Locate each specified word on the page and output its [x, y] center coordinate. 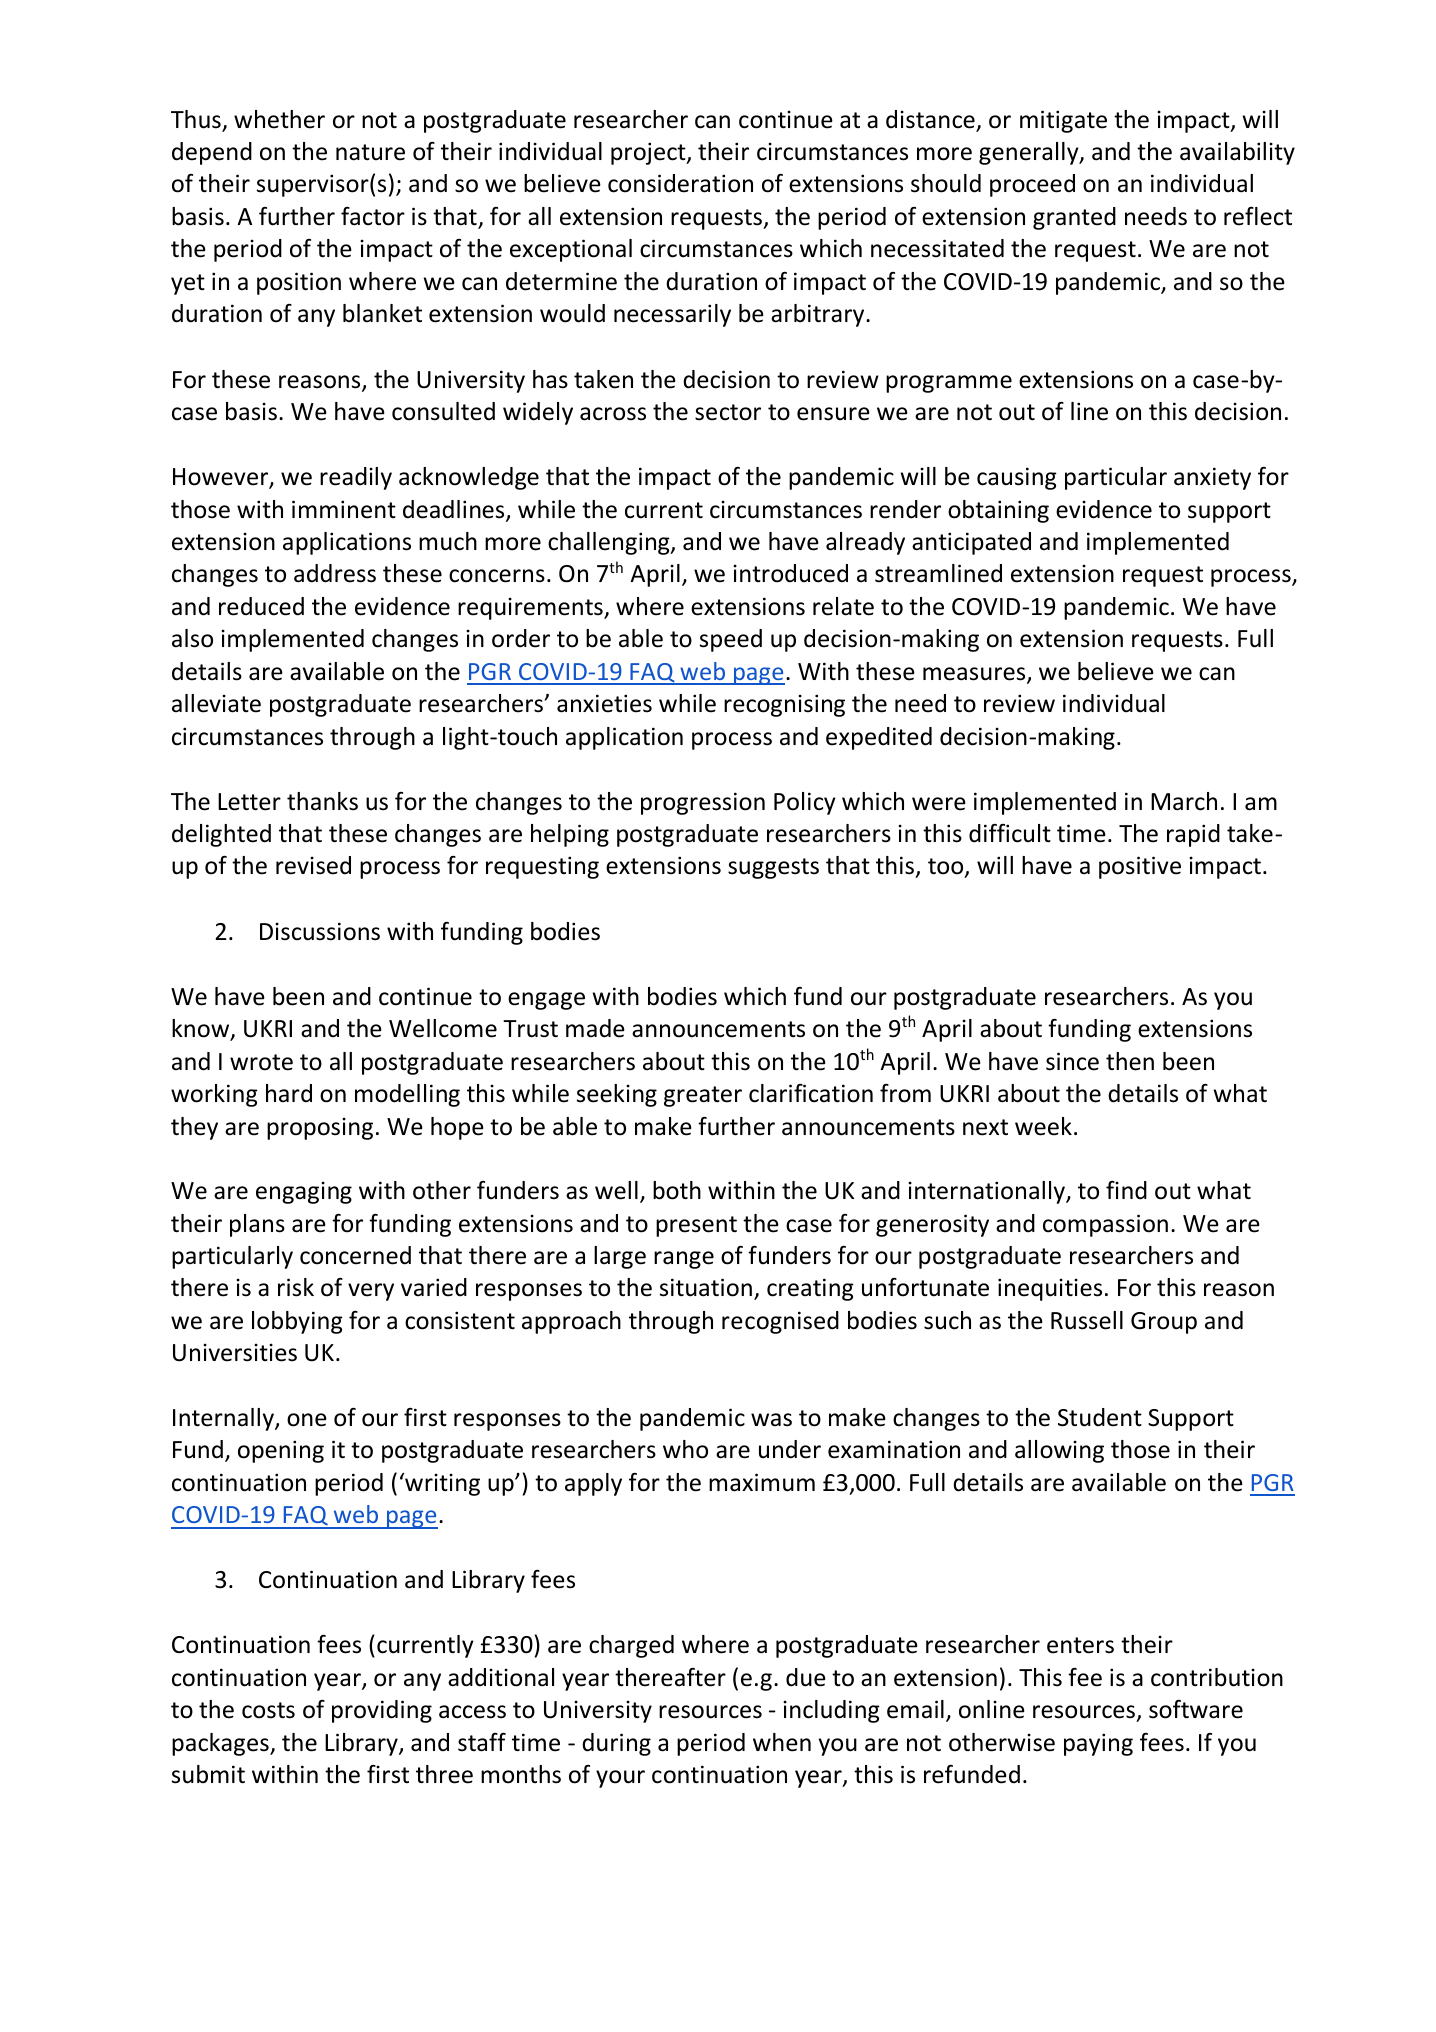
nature [370, 152]
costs [268, 1710]
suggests [773, 868]
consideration [680, 183]
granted [1074, 218]
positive [1140, 867]
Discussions [320, 931]
